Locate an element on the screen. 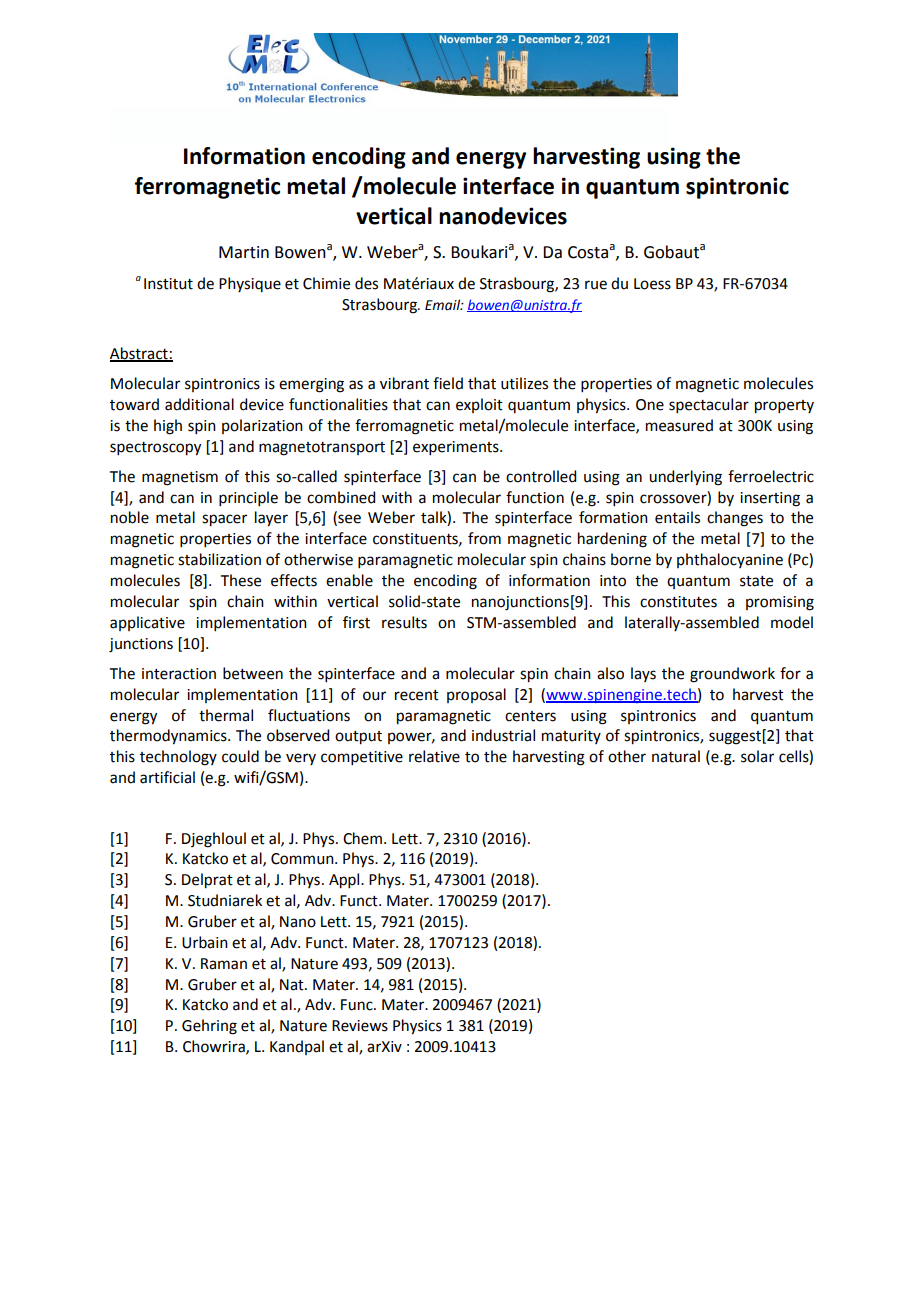  Reviews is located at coordinates (360, 1026).
